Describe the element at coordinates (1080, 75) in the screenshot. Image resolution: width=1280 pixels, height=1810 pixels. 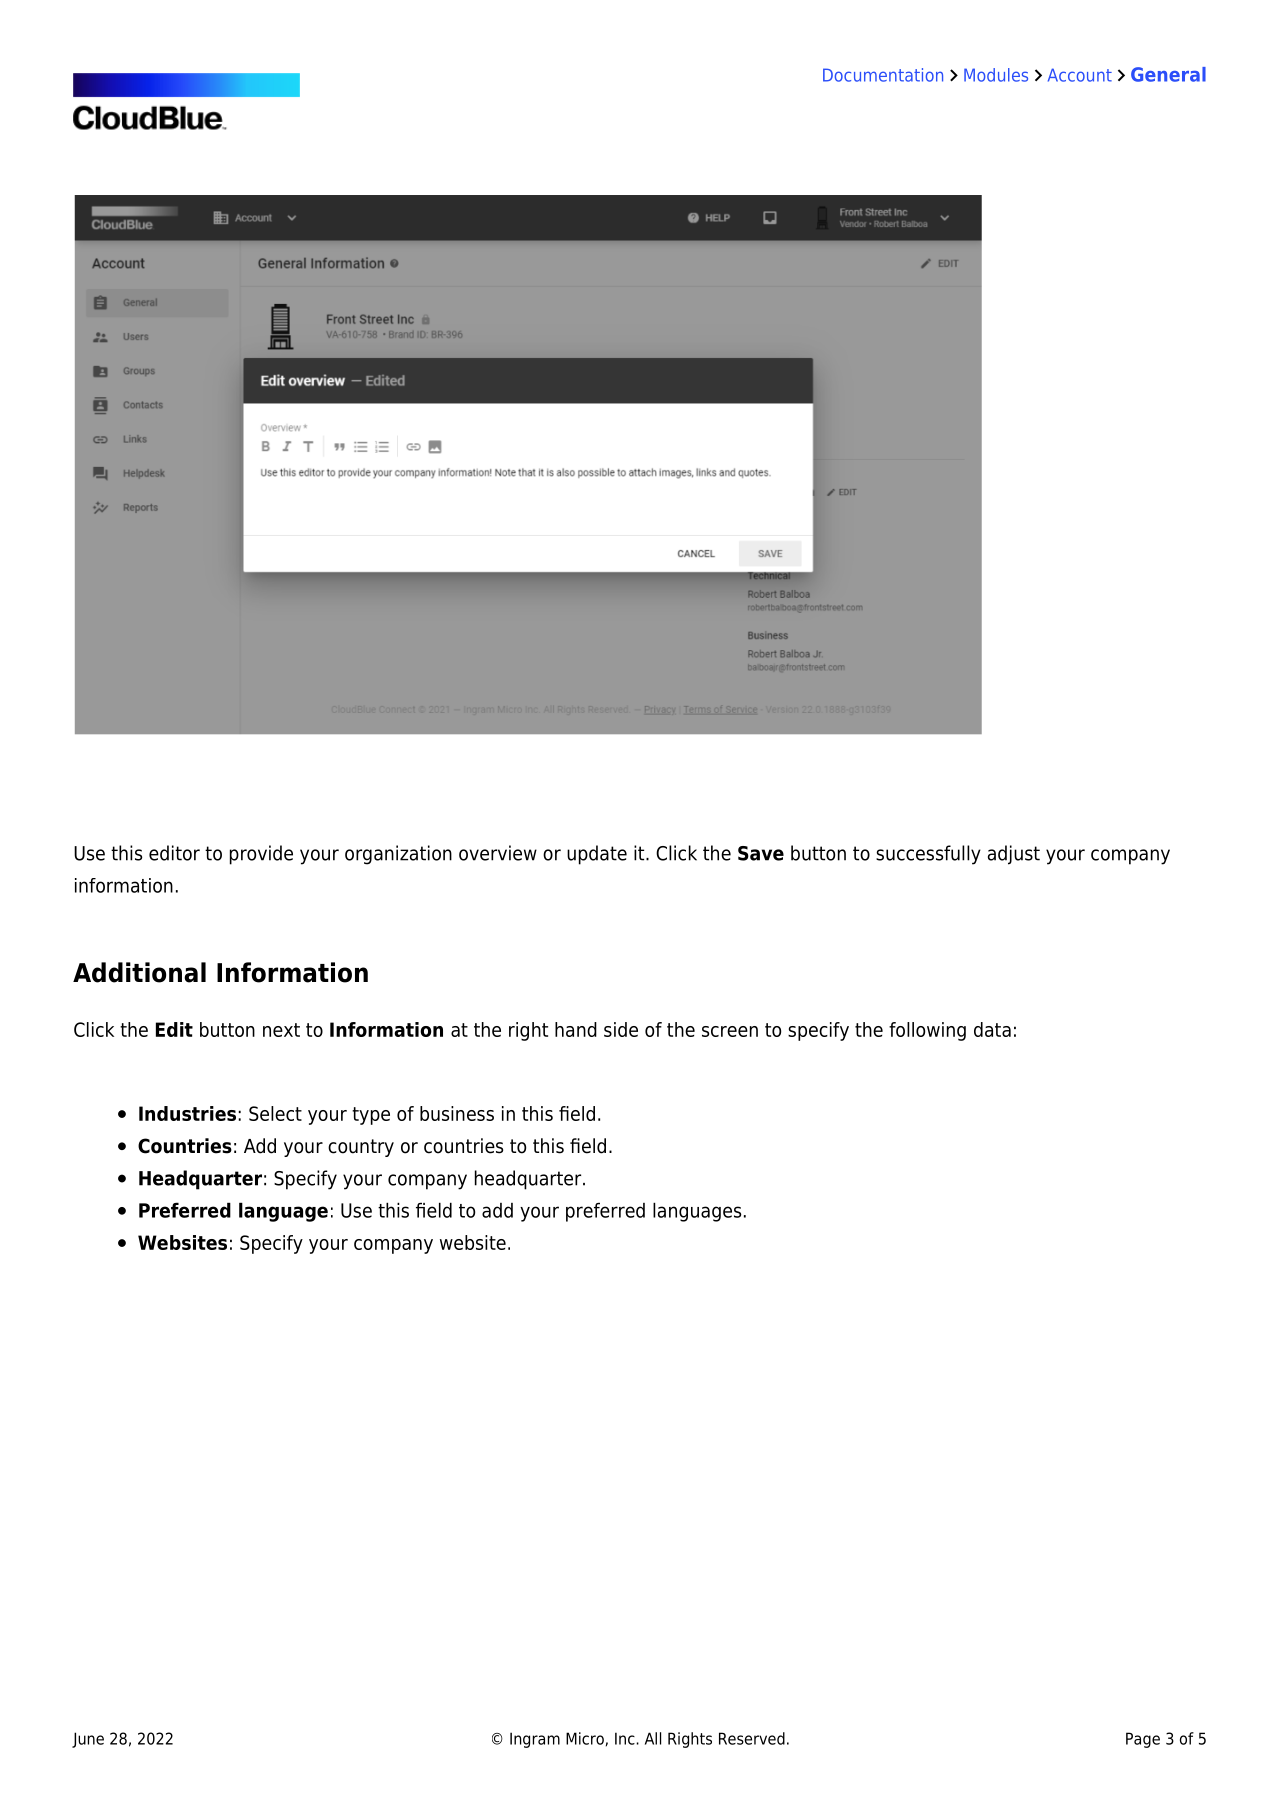
I see `Account` at that location.
